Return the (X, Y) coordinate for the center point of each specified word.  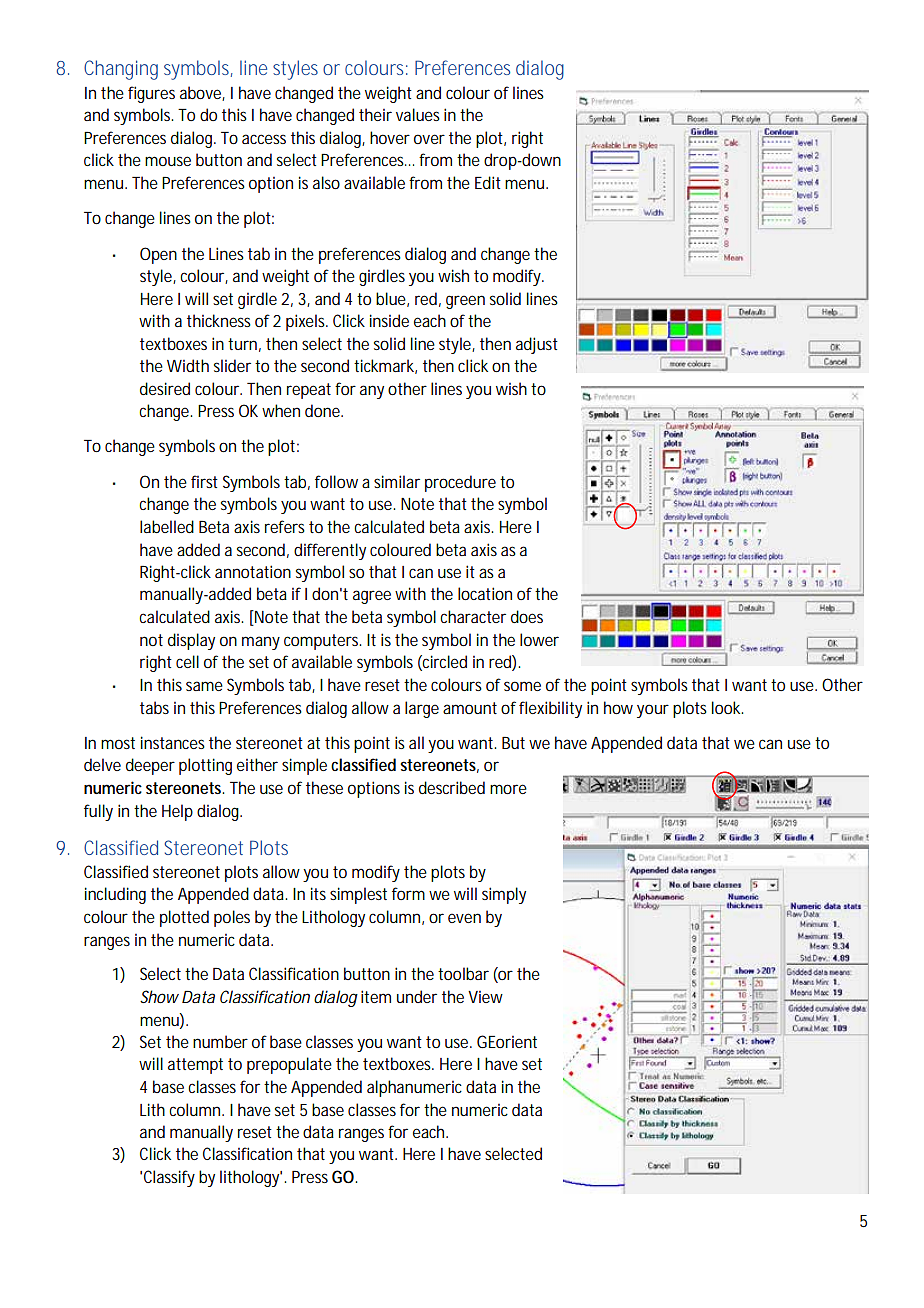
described (452, 787)
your (653, 711)
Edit (488, 182)
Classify (169, 1178)
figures (151, 94)
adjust (537, 345)
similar (397, 481)
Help (177, 812)
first (204, 481)
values (418, 114)
